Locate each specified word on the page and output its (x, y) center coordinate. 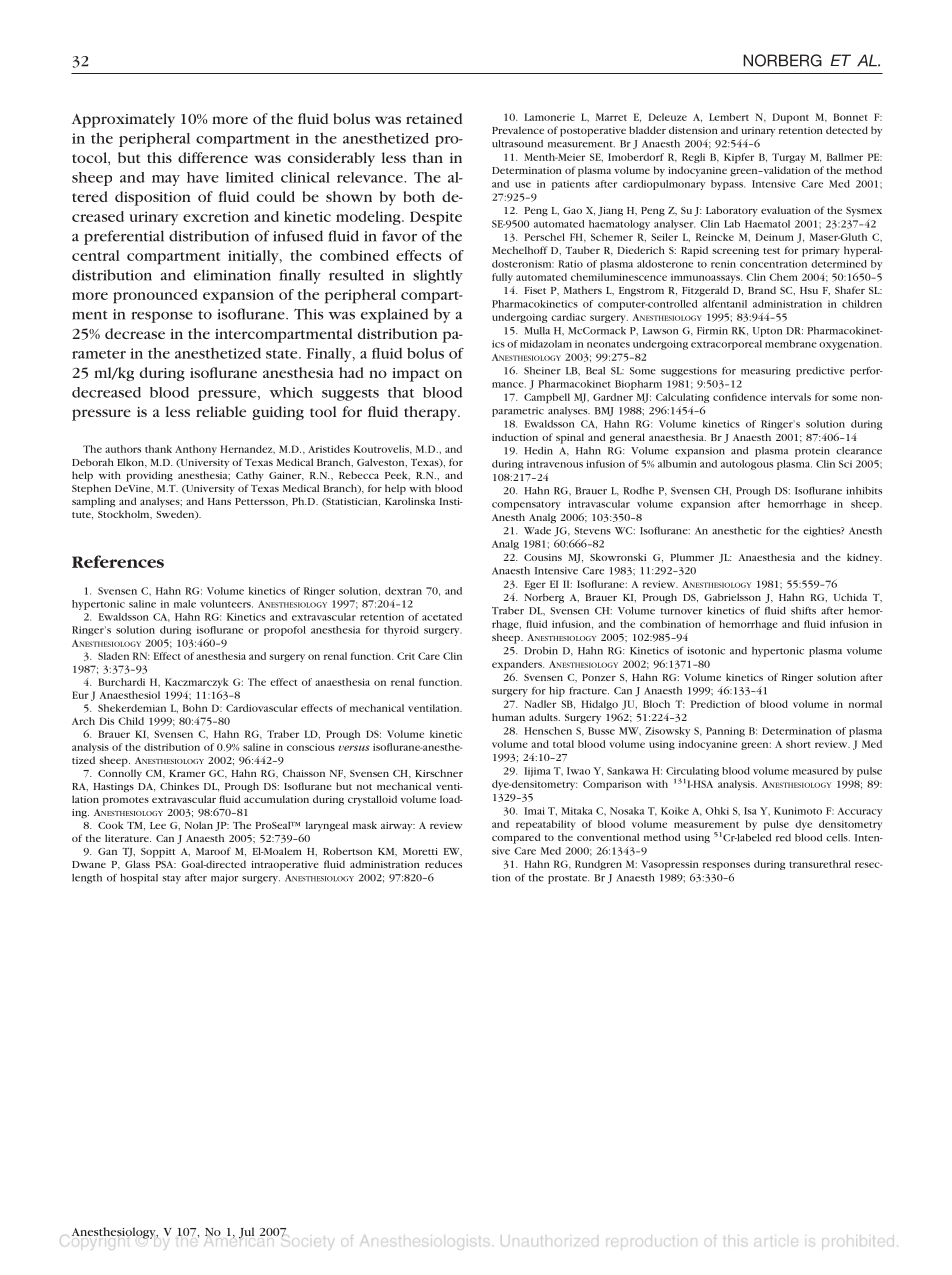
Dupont (790, 118)
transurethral (820, 864)
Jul (246, 1233)
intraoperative (285, 866)
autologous (747, 465)
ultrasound (517, 144)
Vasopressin (670, 865)
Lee (158, 825)
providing (149, 476)
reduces (443, 864)
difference (213, 157)
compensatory (526, 505)
